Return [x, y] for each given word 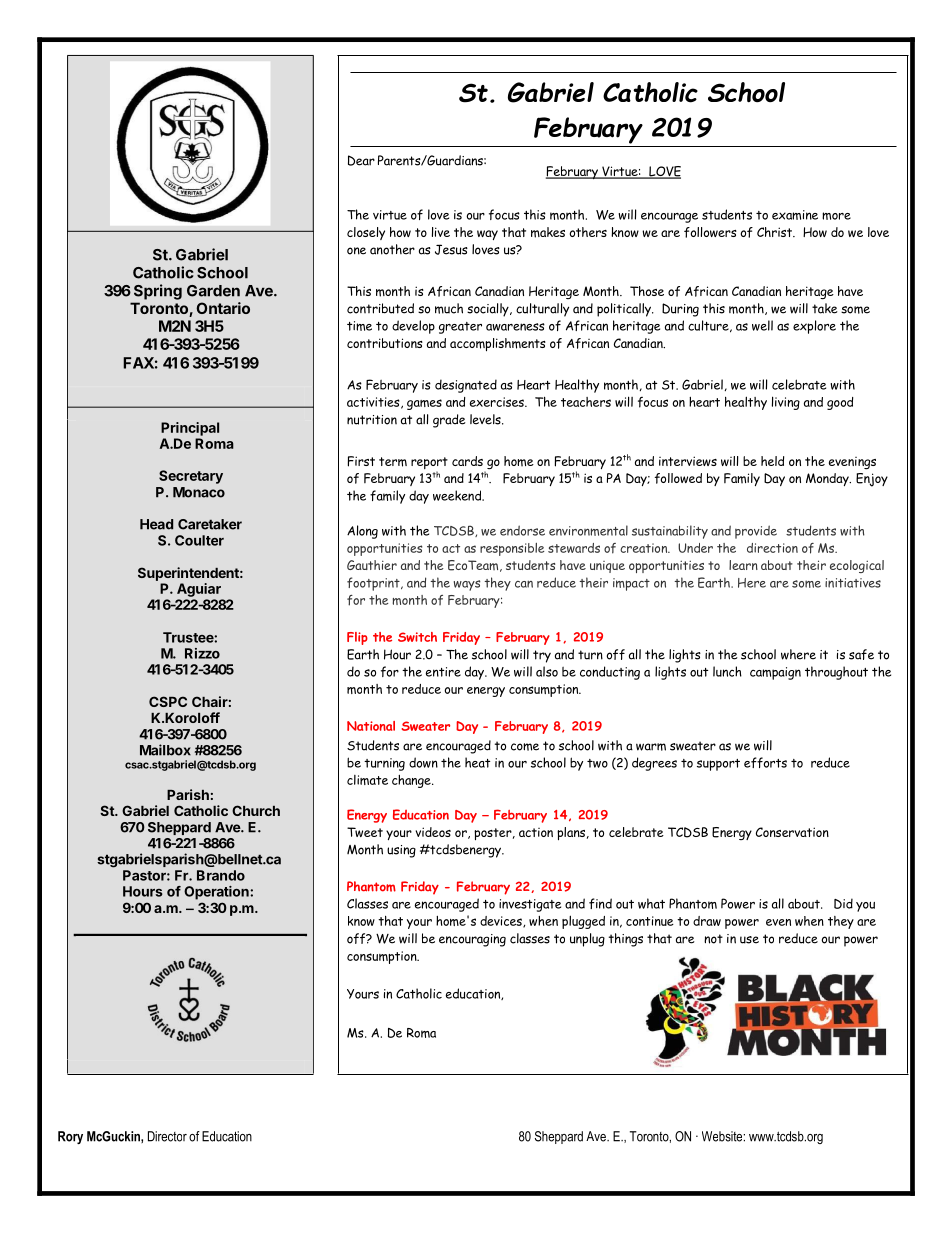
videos [433, 832]
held [772, 461]
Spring [158, 292]
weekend [458, 495]
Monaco [199, 492]
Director [167, 1136]
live [441, 232]
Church [256, 810]
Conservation [792, 832]
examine [795, 215]
